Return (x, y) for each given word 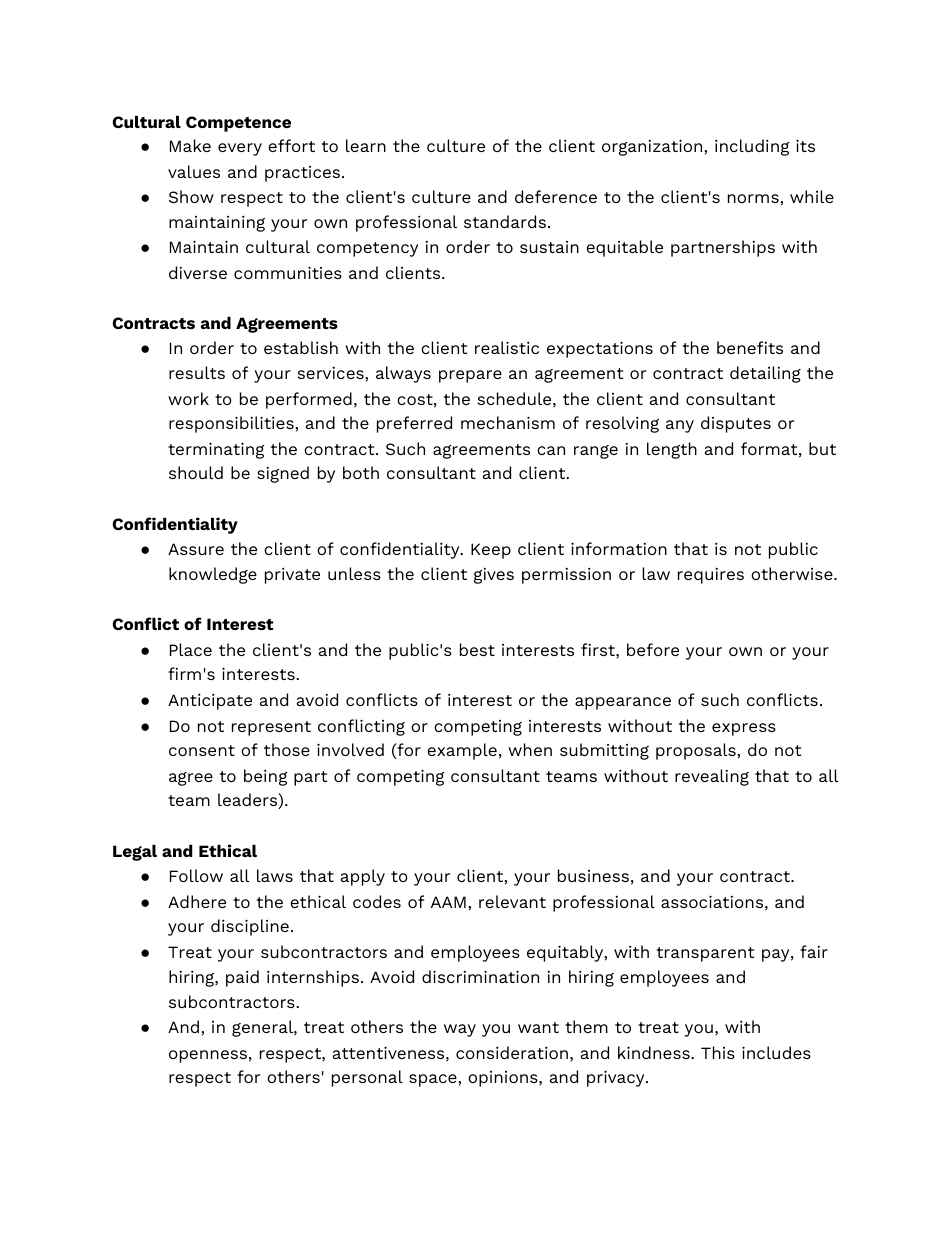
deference (556, 196)
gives (494, 576)
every (240, 149)
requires (711, 576)
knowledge (213, 575)
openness (208, 1056)
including (752, 147)
